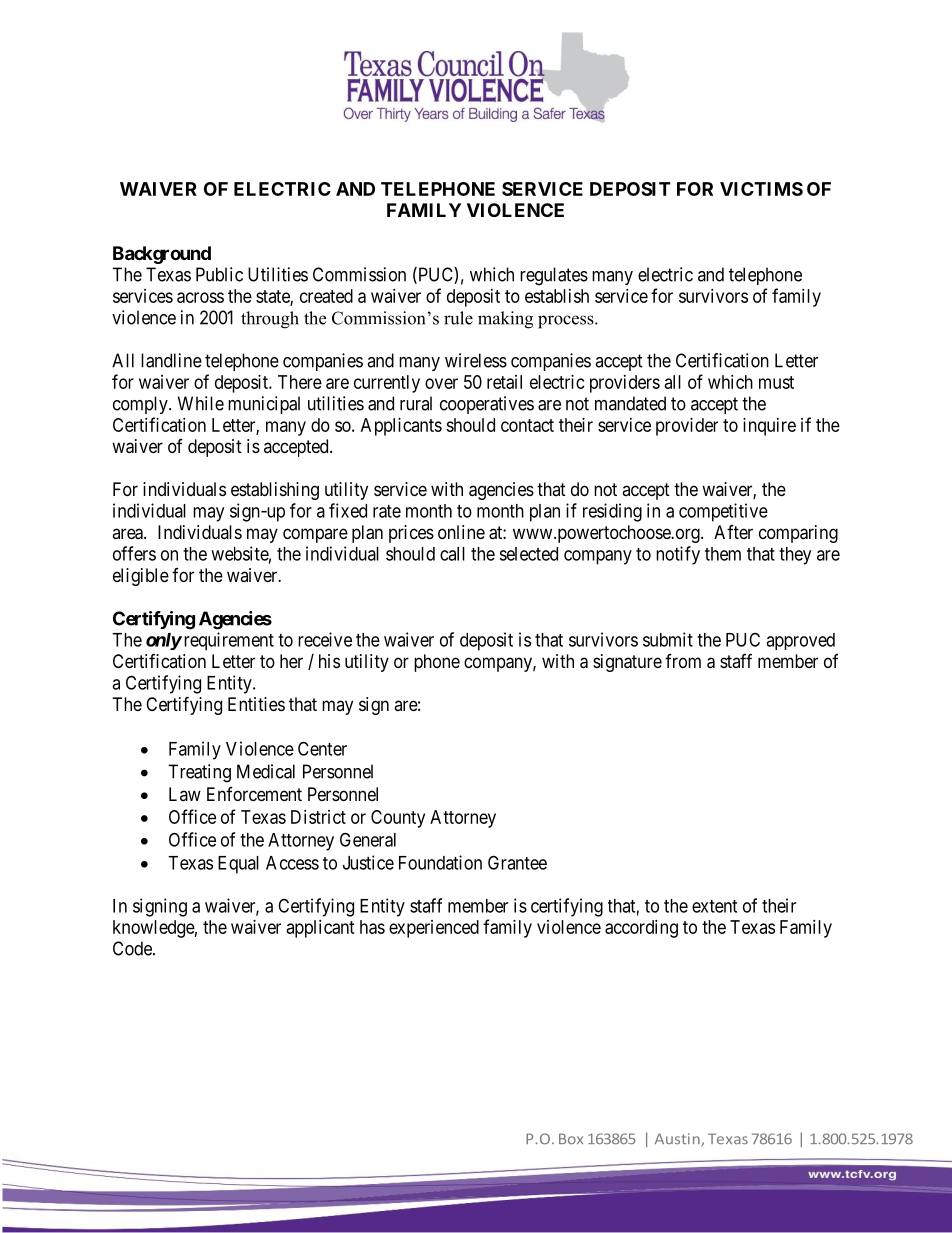 This page has height=1233, width=952. Describe the element at coordinates (238, 865) in the page. I see `Equal` at that location.
